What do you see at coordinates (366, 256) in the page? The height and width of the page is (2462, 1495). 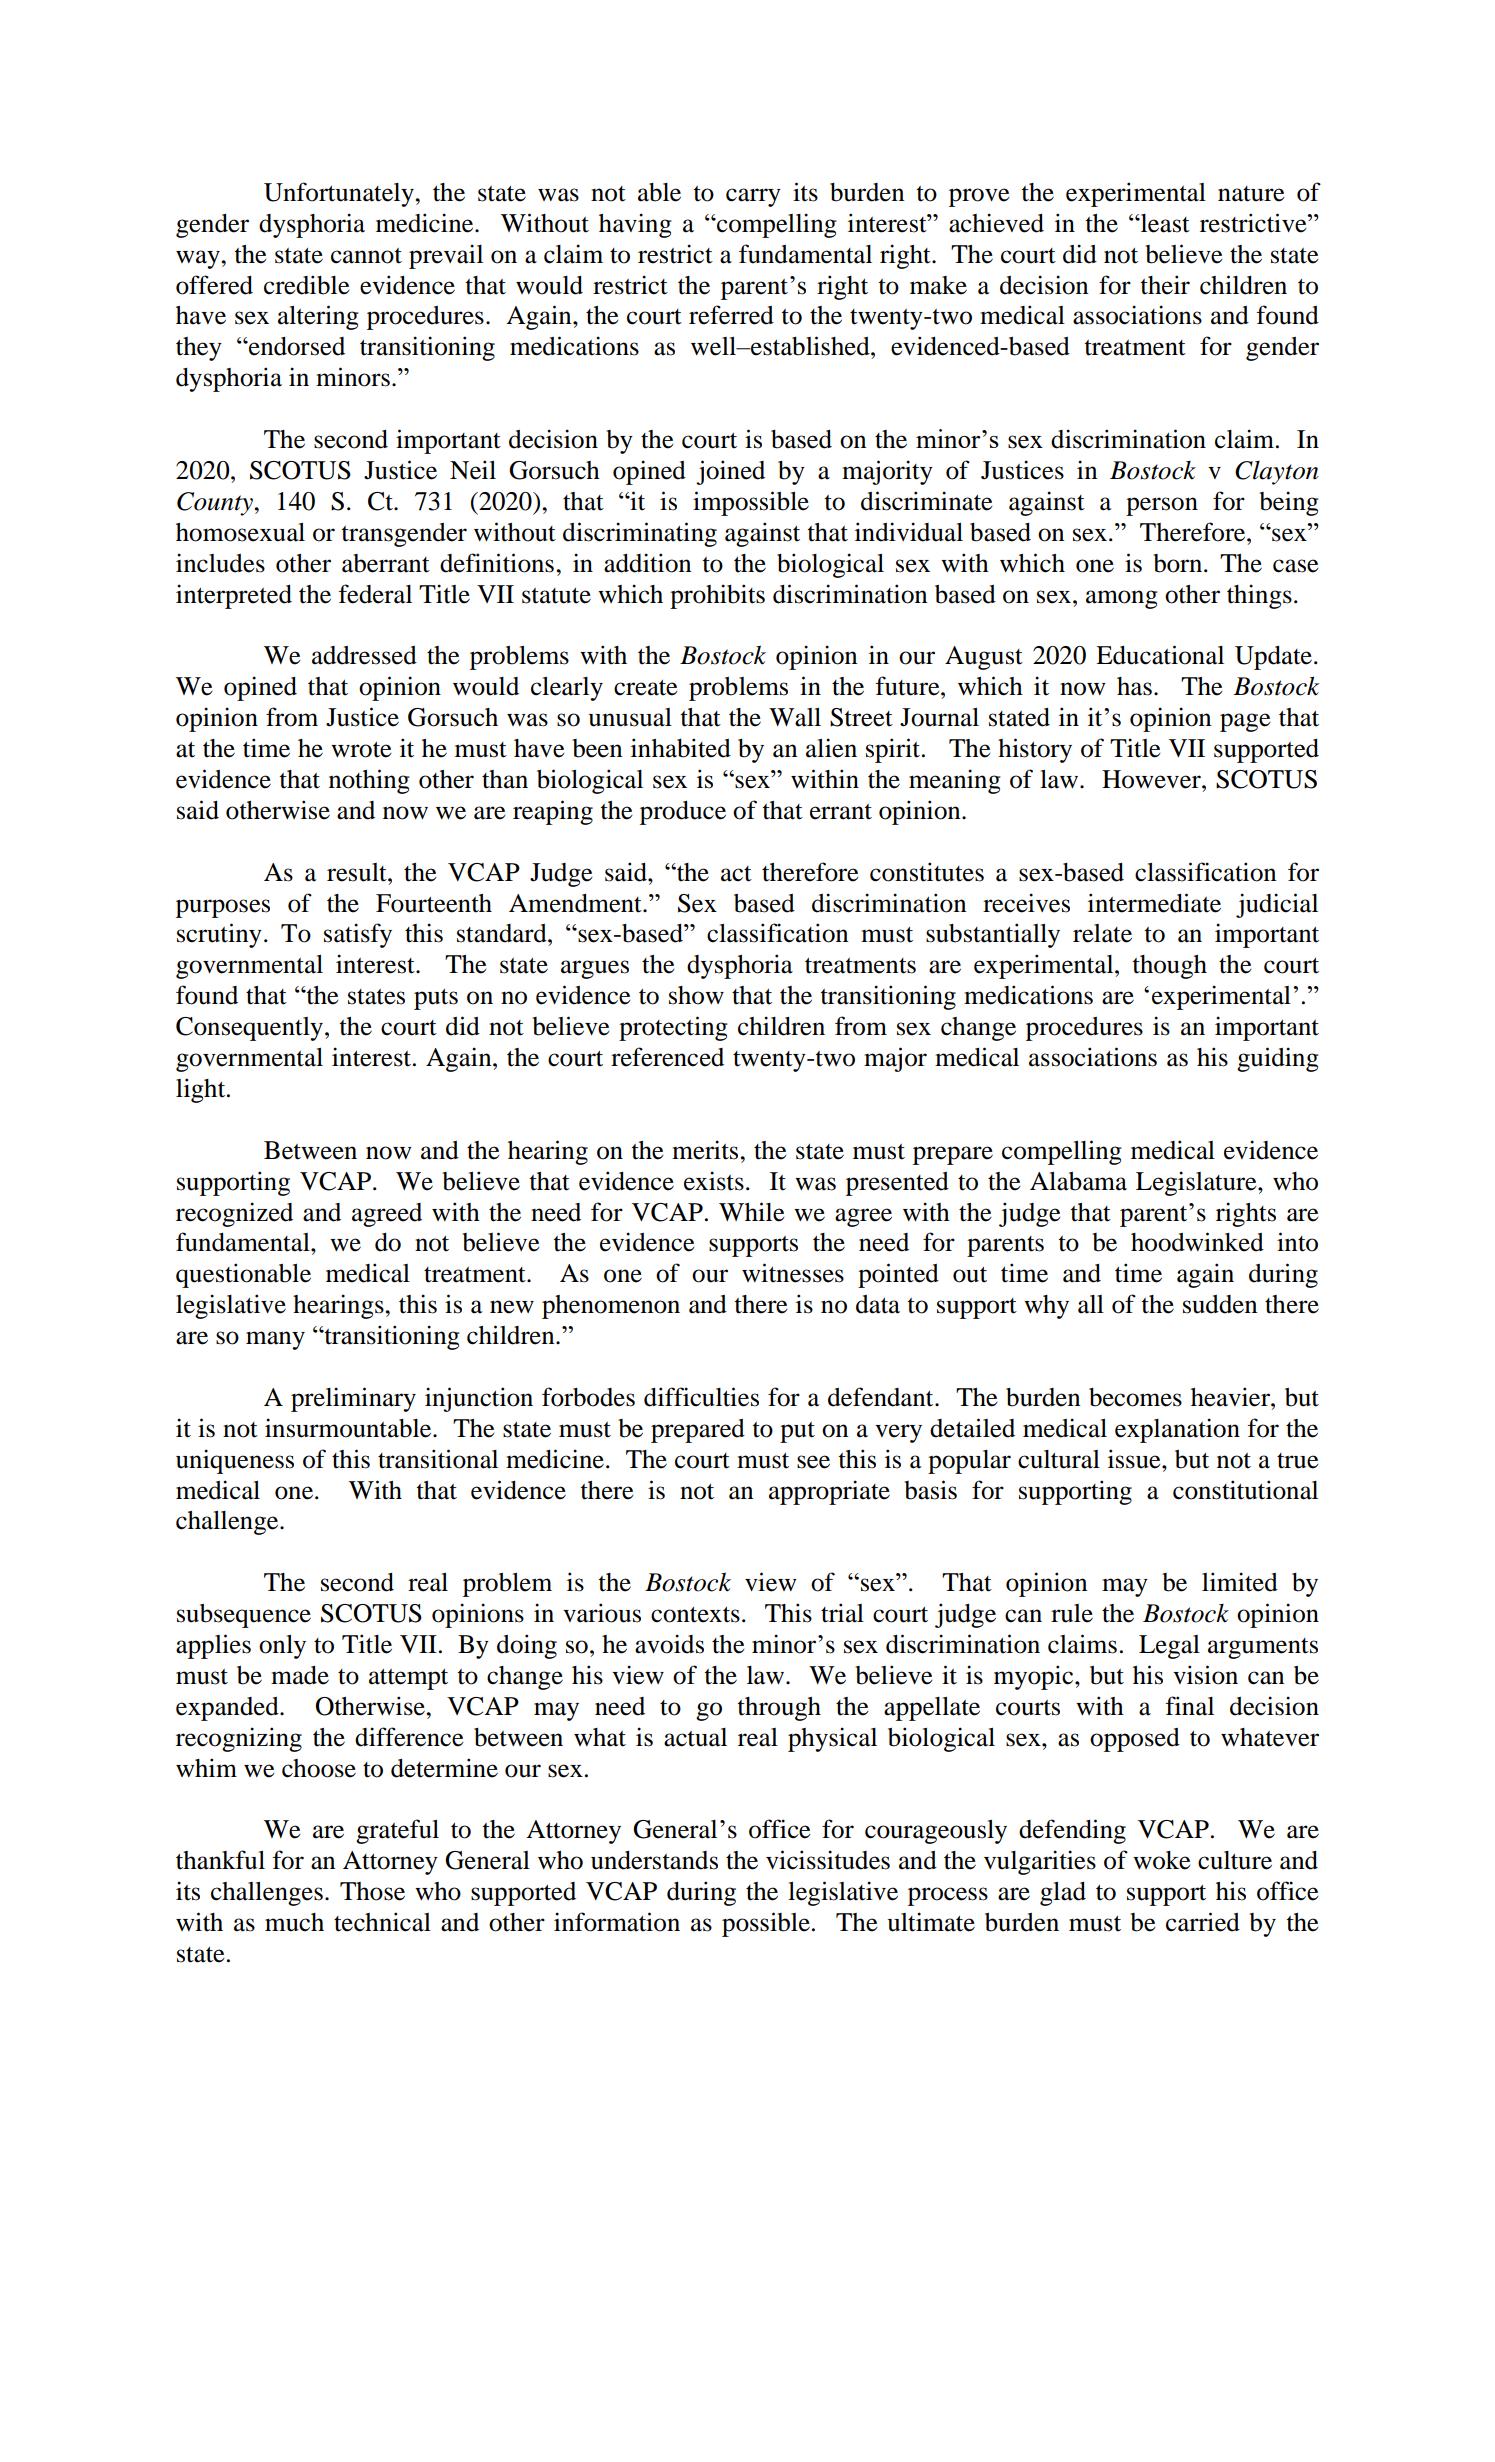 I see `cannot` at bounding box center [366, 256].
